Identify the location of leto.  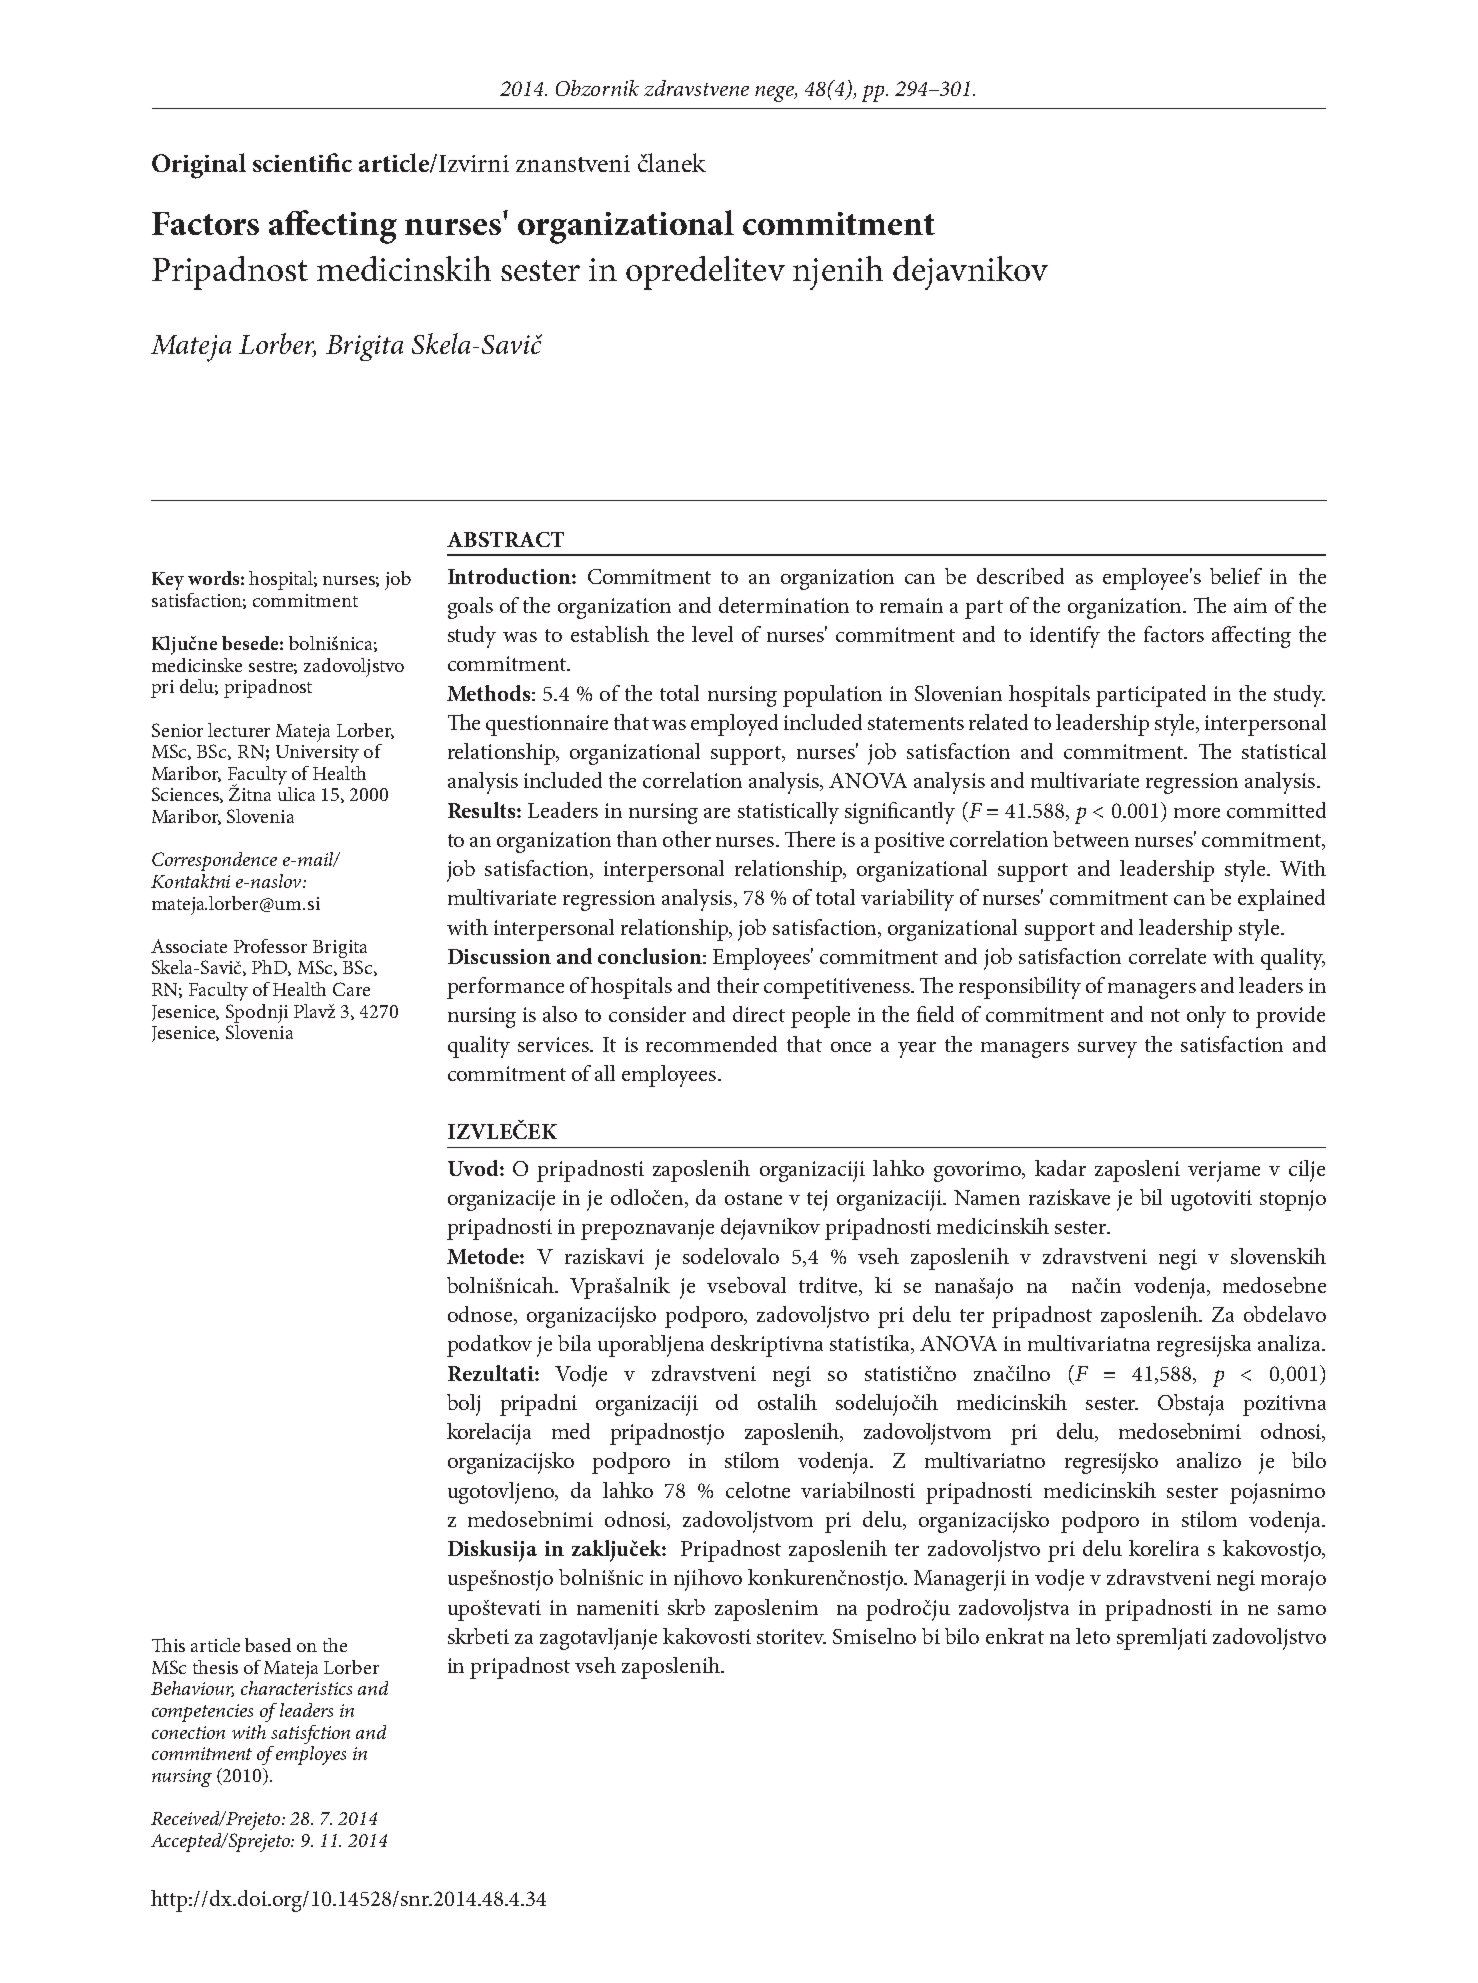
(1093, 1636).
